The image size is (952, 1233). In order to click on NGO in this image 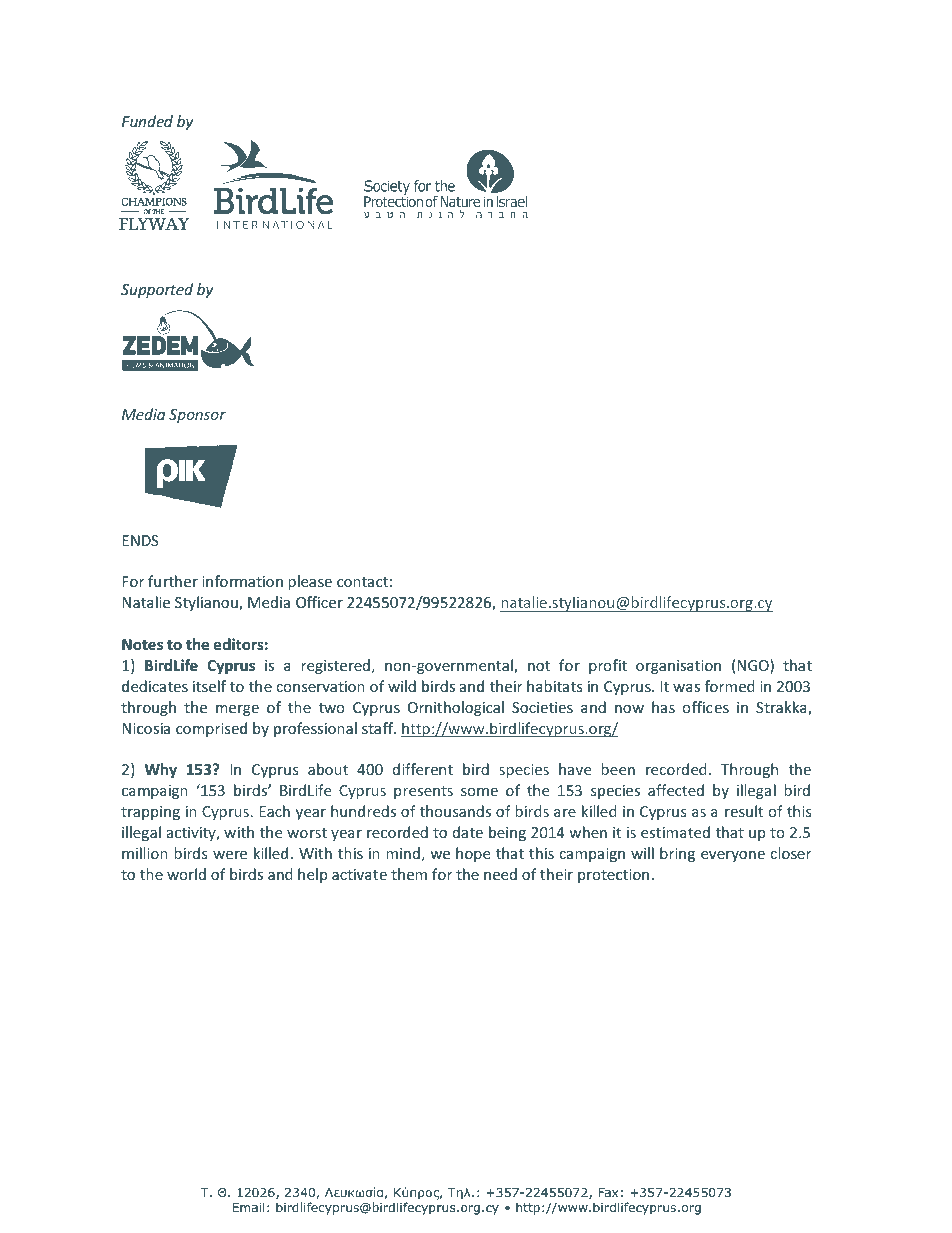, I will do `click(754, 666)`.
